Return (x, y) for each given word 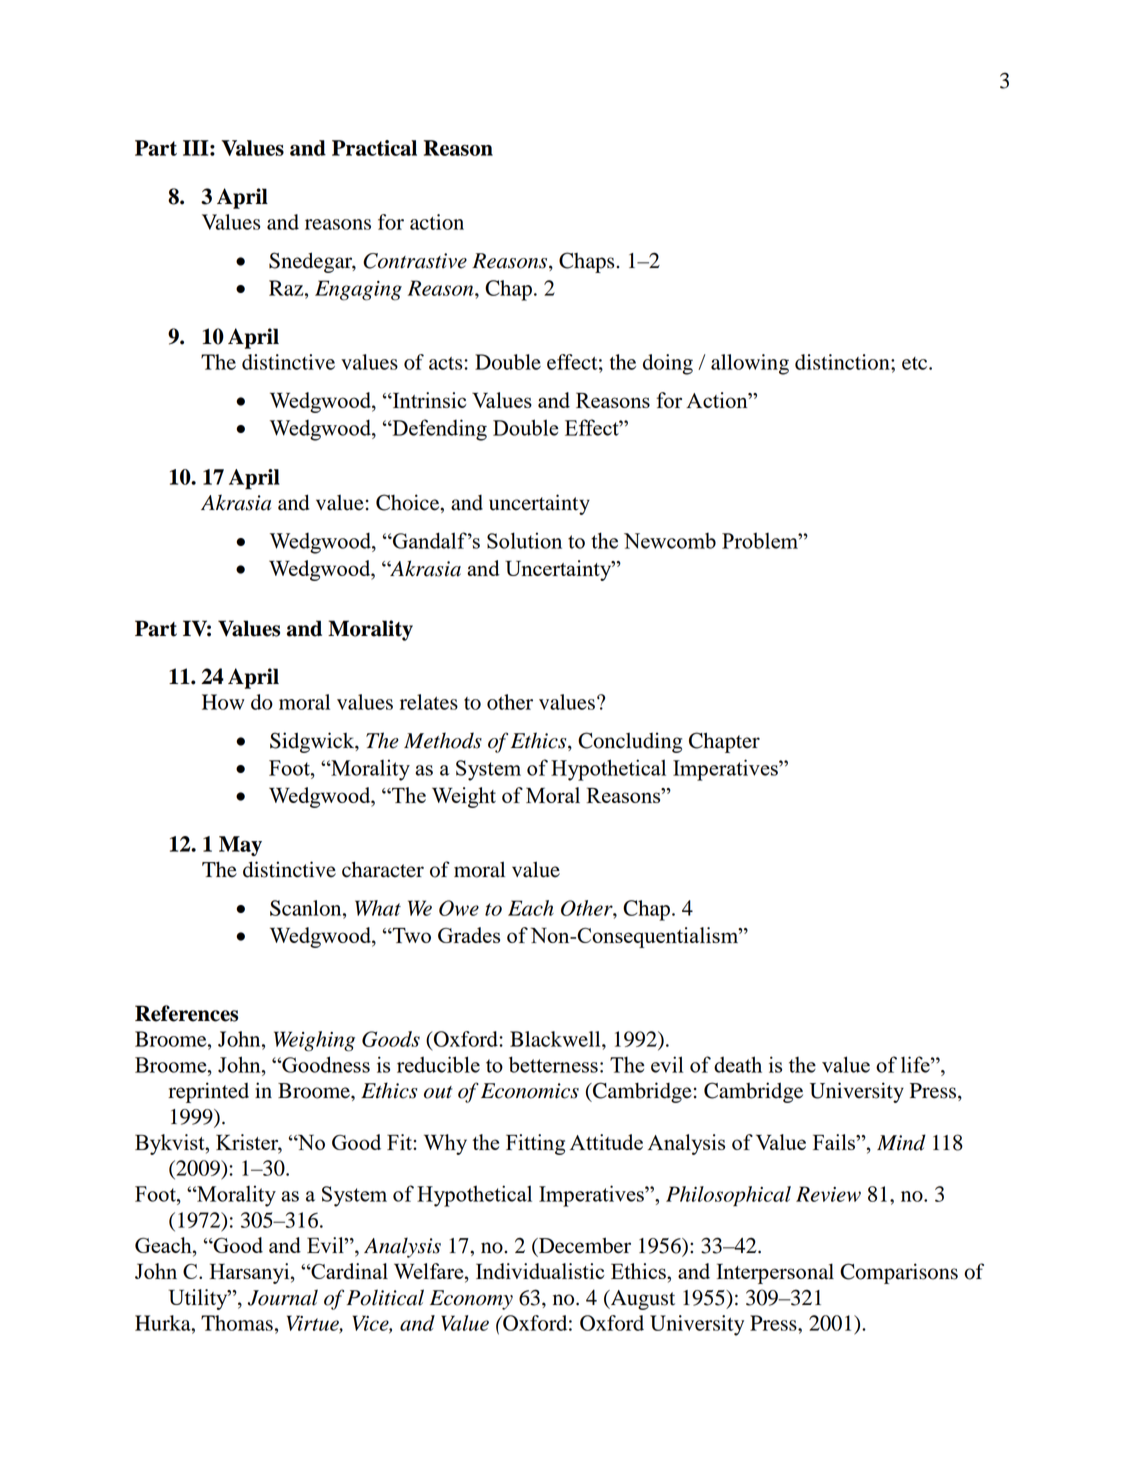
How (223, 702)
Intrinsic (429, 400)
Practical (374, 148)
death (738, 1064)
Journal (283, 1297)
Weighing (314, 1041)
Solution (524, 540)
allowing (750, 364)
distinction (843, 362)
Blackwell (556, 1039)
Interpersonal (775, 1273)
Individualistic (540, 1271)
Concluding (630, 742)
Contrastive (415, 261)
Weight (464, 797)
